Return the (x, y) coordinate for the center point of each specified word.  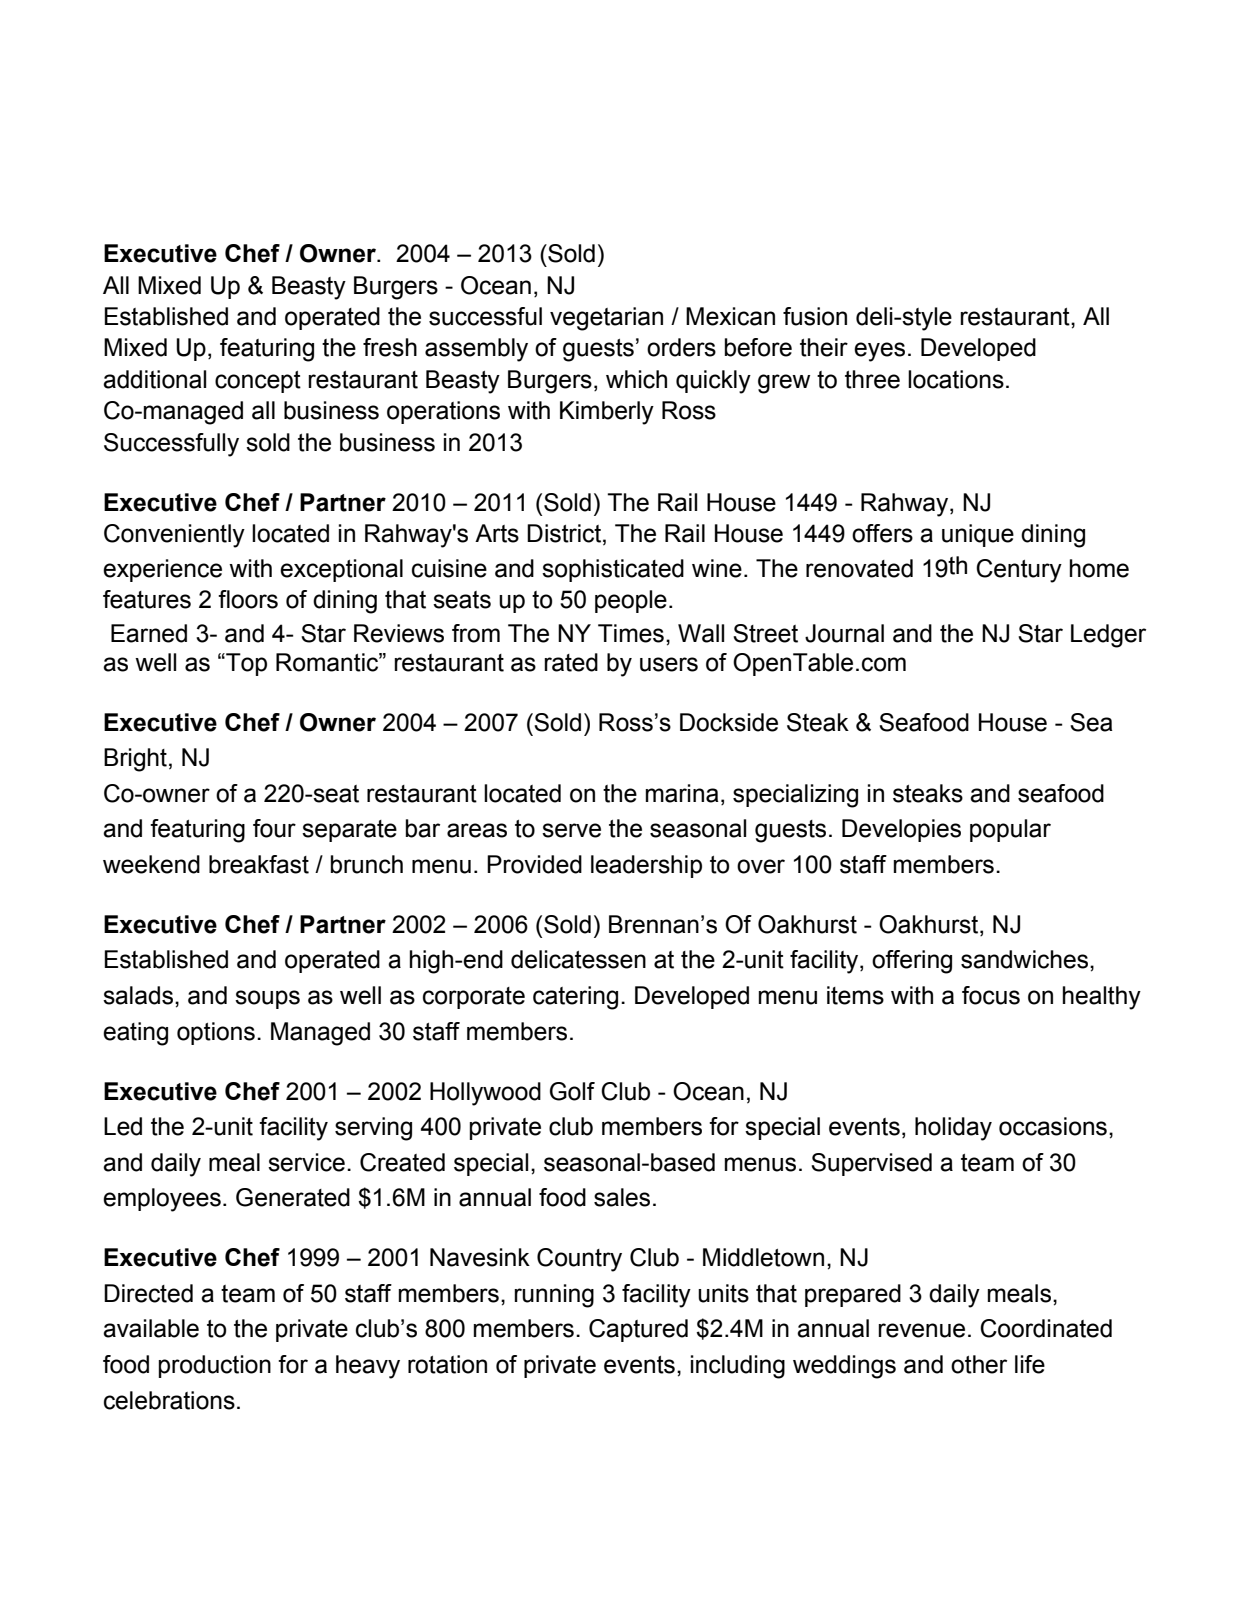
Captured (638, 1330)
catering (575, 998)
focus (991, 995)
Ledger (1108, 636)
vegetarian (606, 319)
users (669, 664)
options (216, 1033)
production (215, 1366)
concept (258, 382)
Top (245, 664)
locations (956, 379)
